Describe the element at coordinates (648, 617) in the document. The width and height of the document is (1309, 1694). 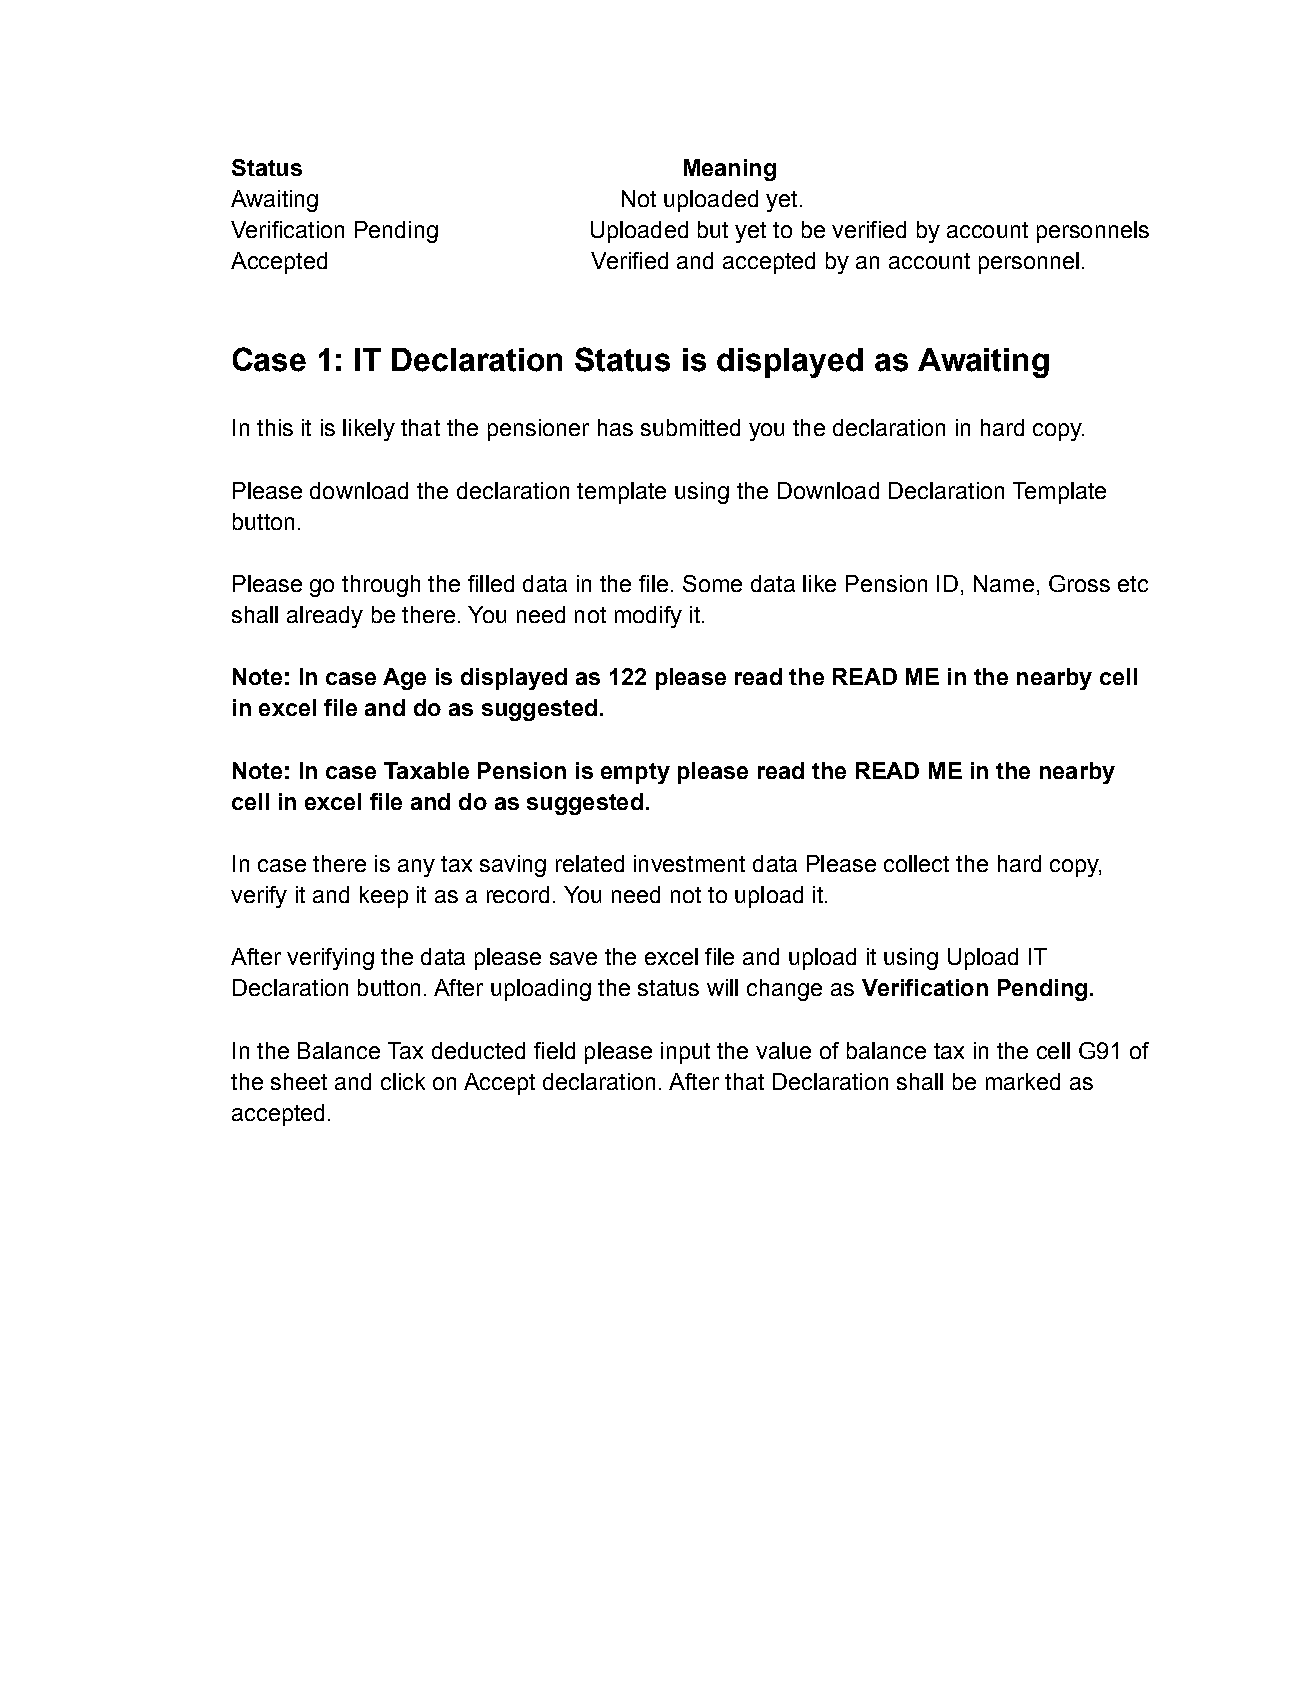
I see `modify` at that location.
